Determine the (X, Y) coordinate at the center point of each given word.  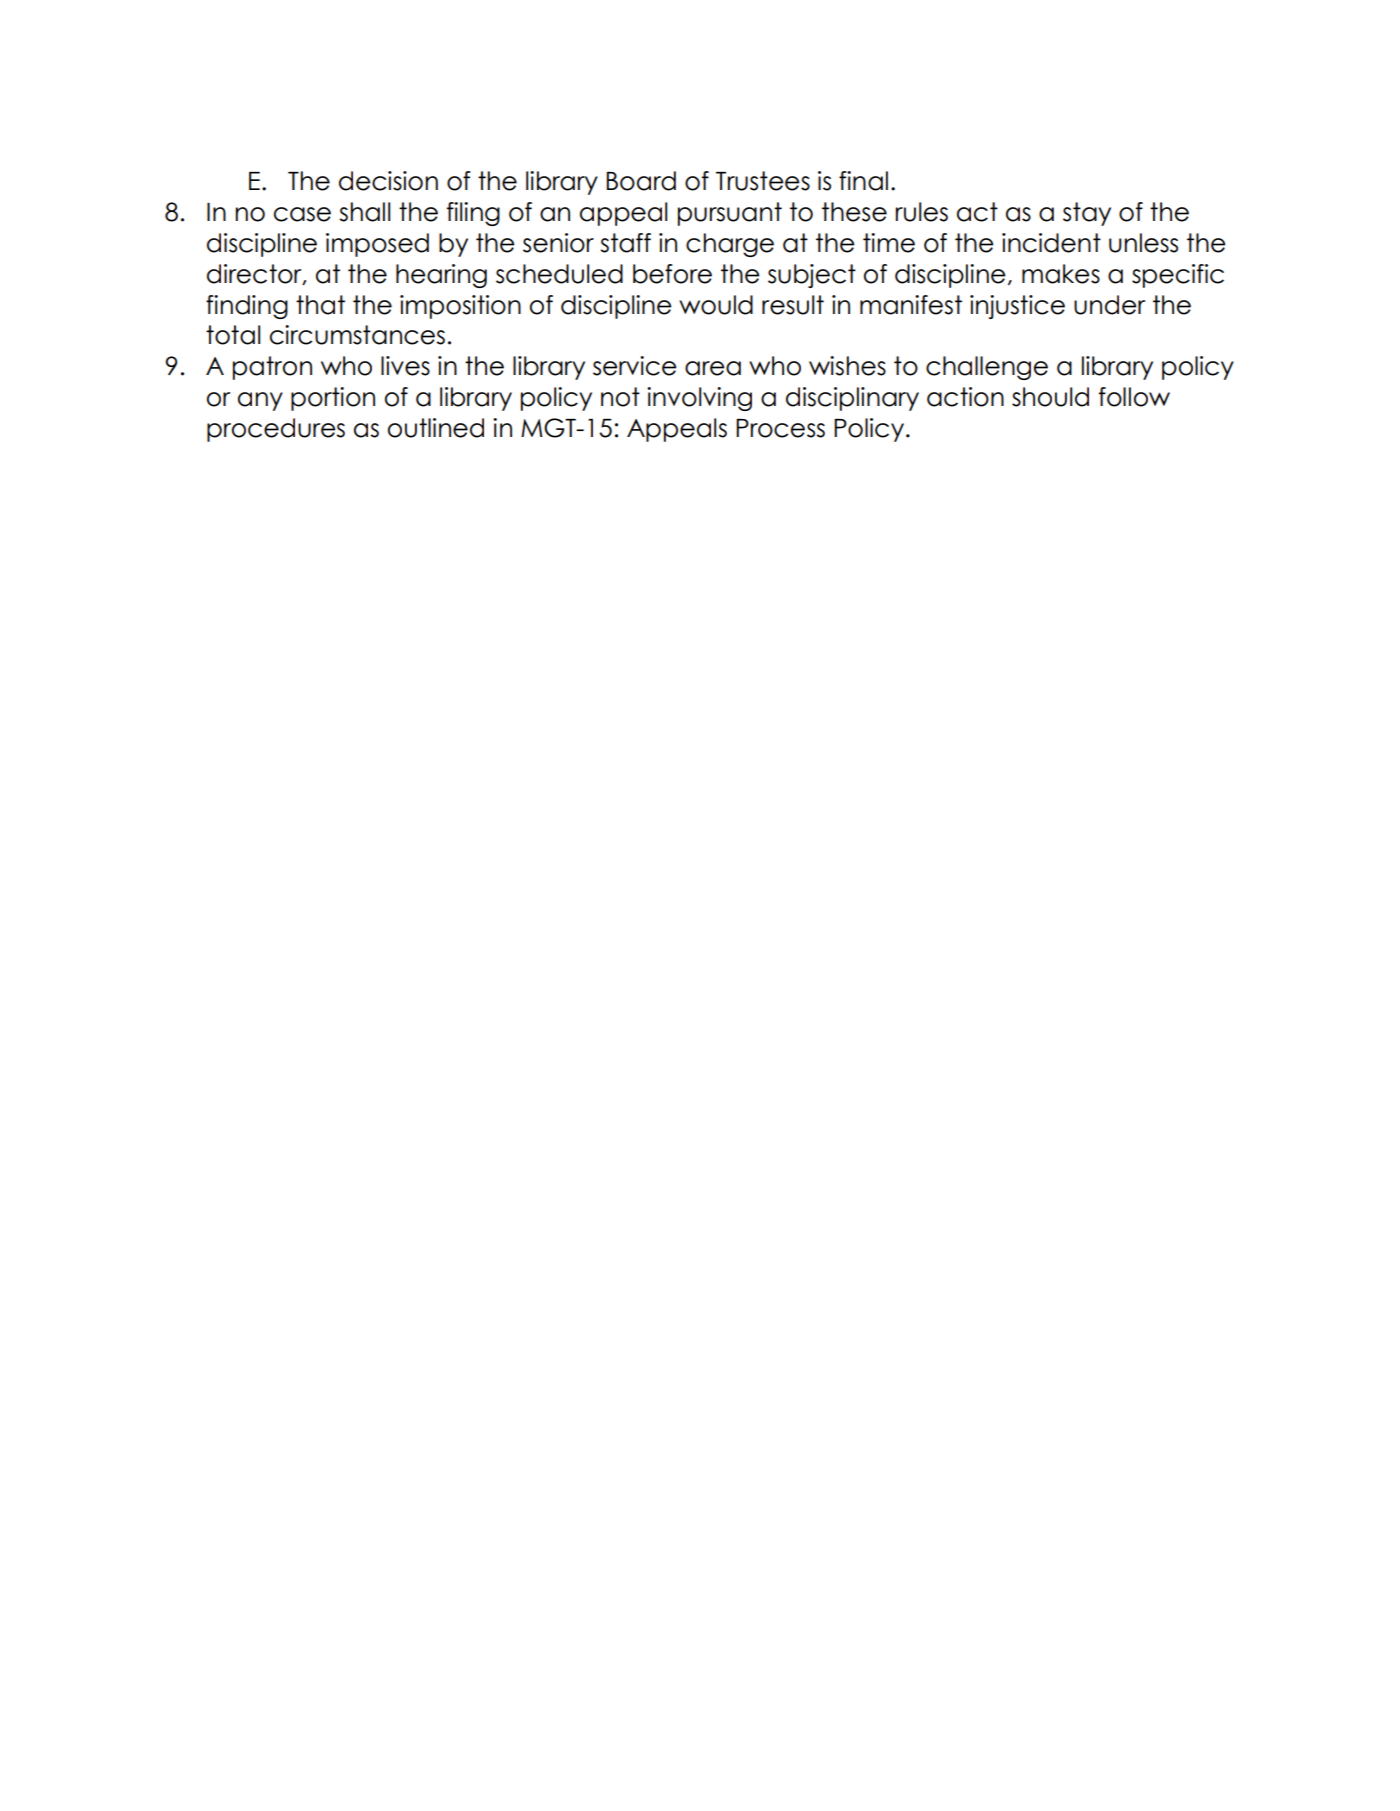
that (320, 305)
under (1109, 305)
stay (1087, 214)
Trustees (763, 181)
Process (780, 428)
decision (388, 181)
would (716, 305)
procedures (276, 430)
